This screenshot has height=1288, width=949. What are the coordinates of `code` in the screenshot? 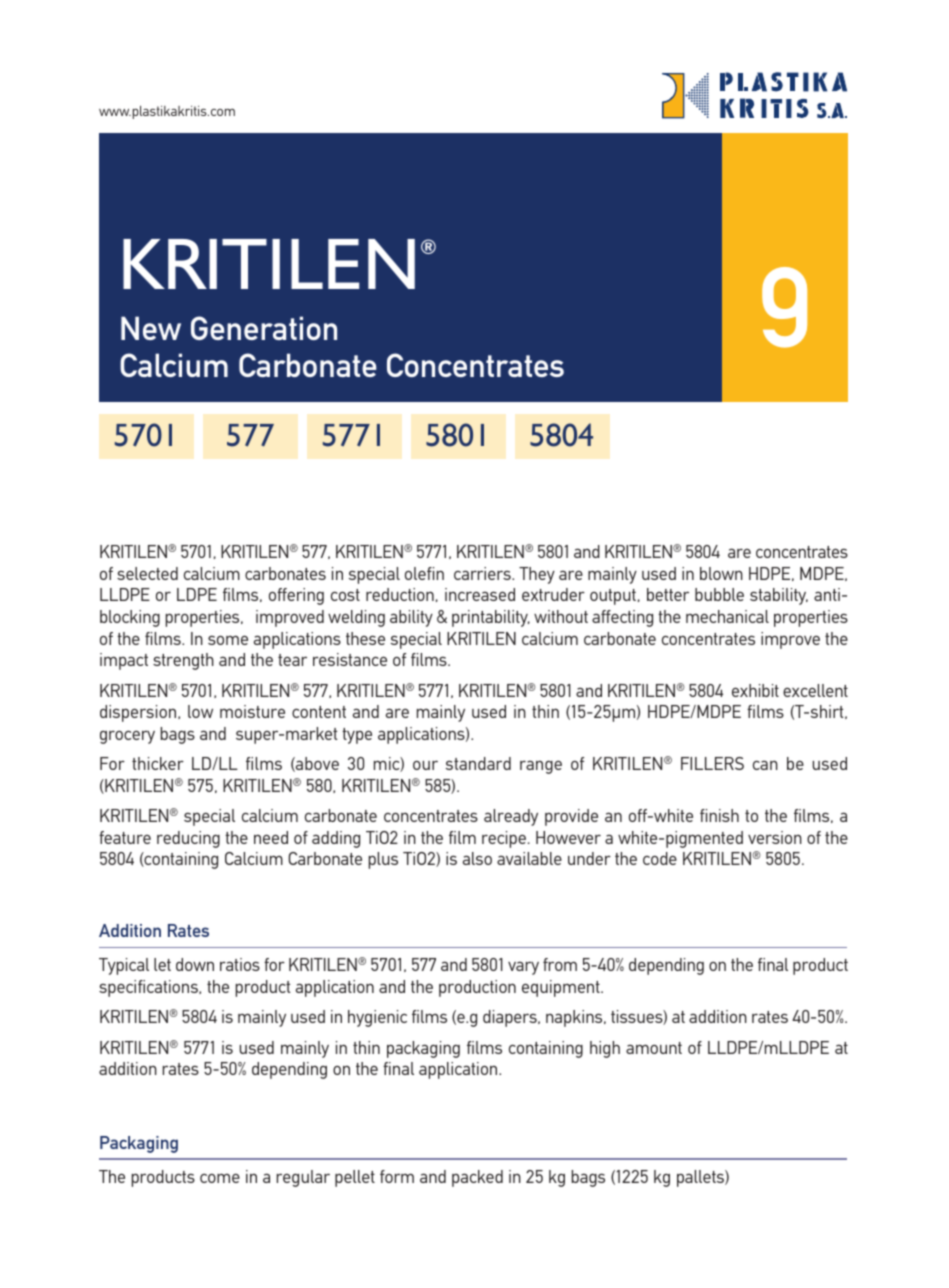 It's located at (660, 858).
